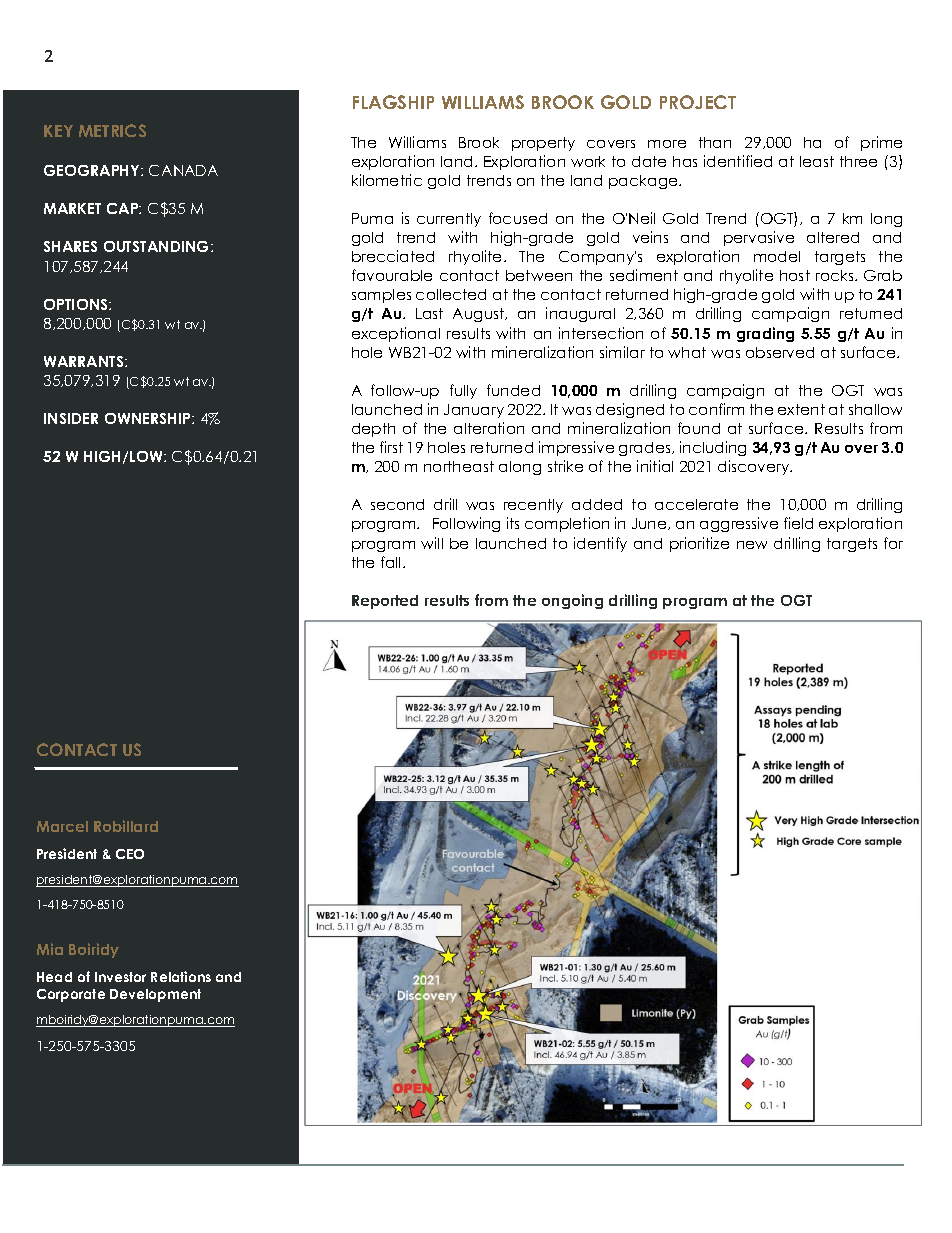  Describe the element at coordinates (155, 995) in the screenshot. I see `Development` at that location.
